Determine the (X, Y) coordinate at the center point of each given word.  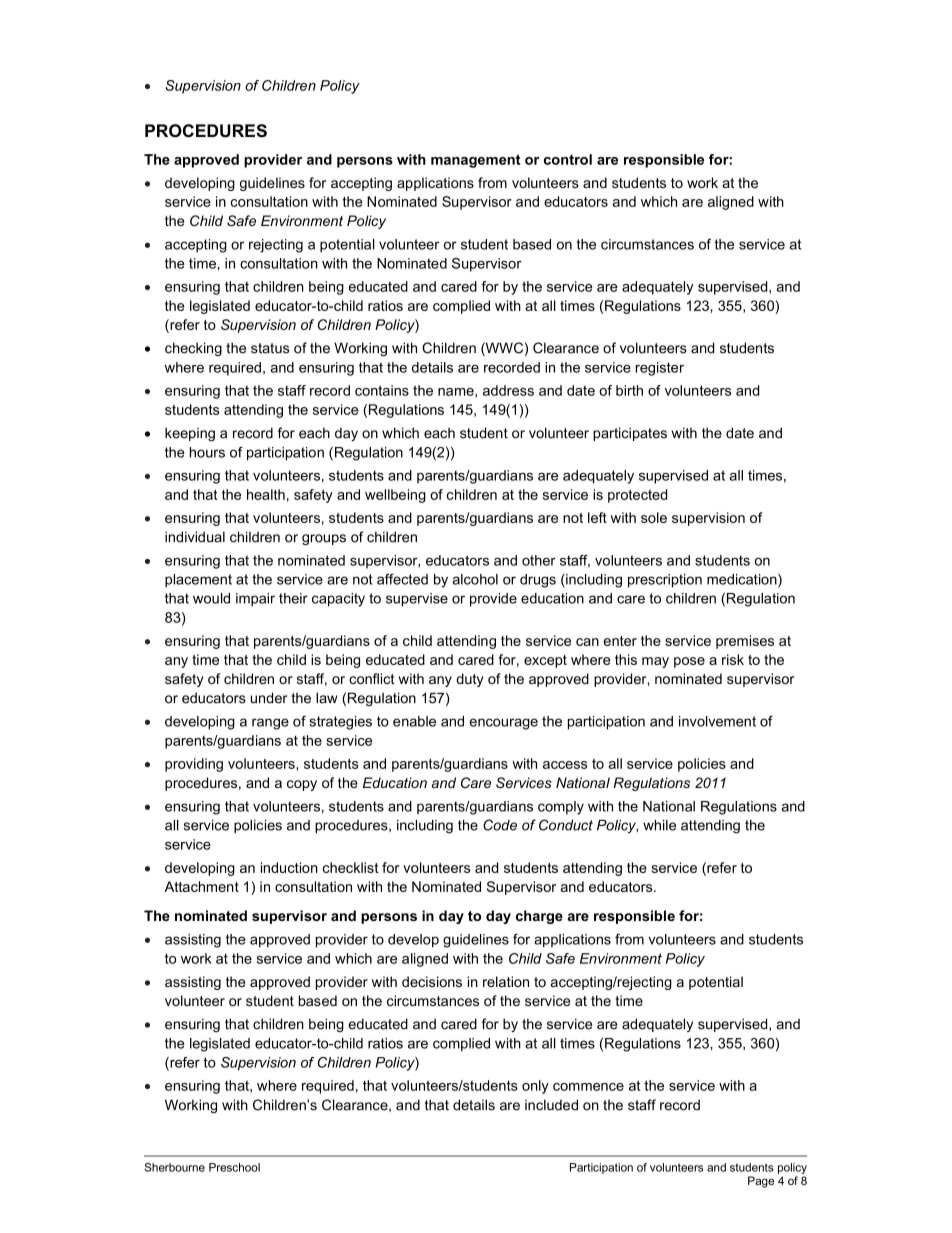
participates (630, 434)
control (568, 159)
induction (289, 867)
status (270, 348)
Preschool (234, 1167)
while (659, 825)
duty (470, 680)
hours (207, 452)
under (268, 698)
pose (689, 662)
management (475, 161)
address (508, 390)
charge (539, 917)
